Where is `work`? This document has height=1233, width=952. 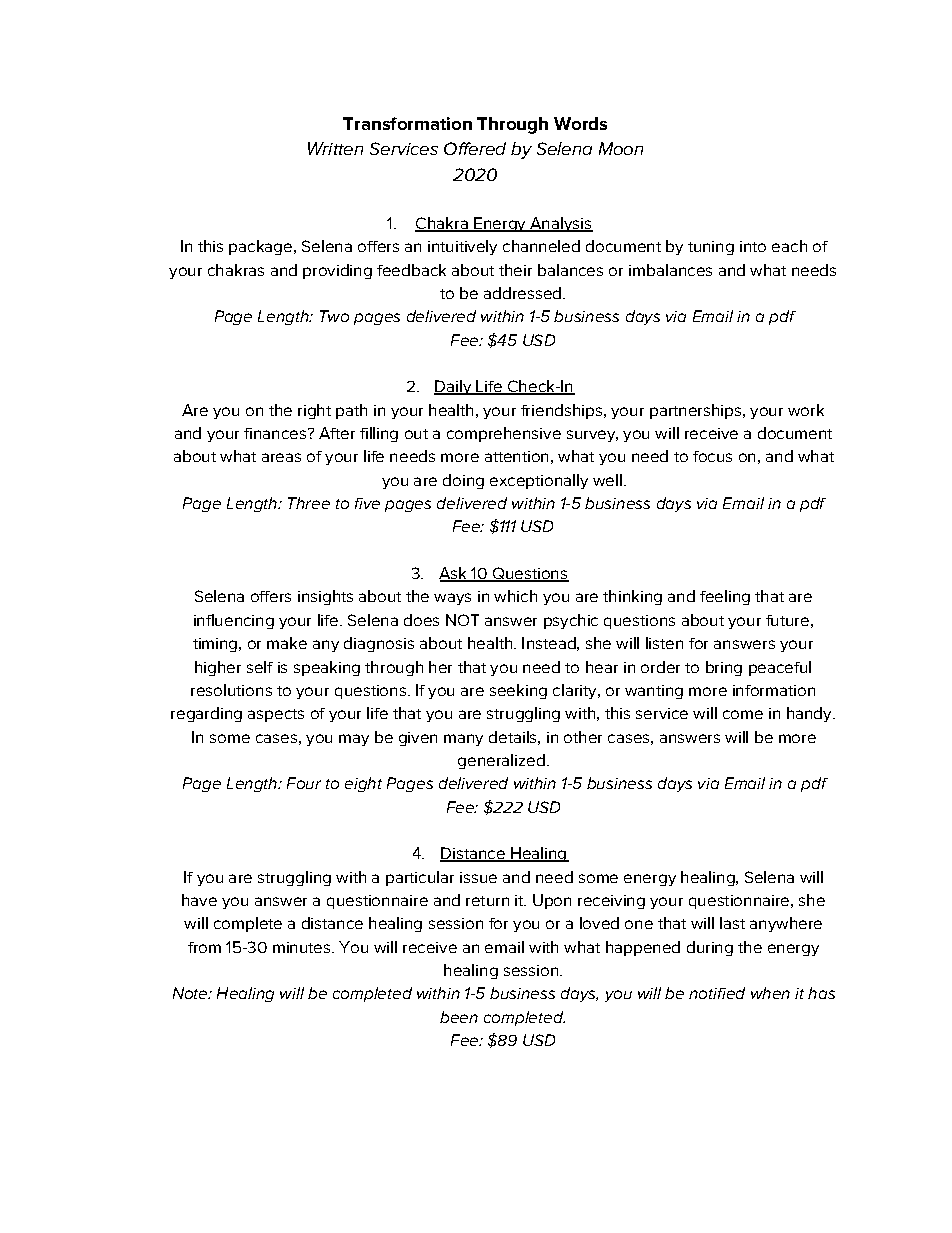
work is located at coordinates (806, 410).
